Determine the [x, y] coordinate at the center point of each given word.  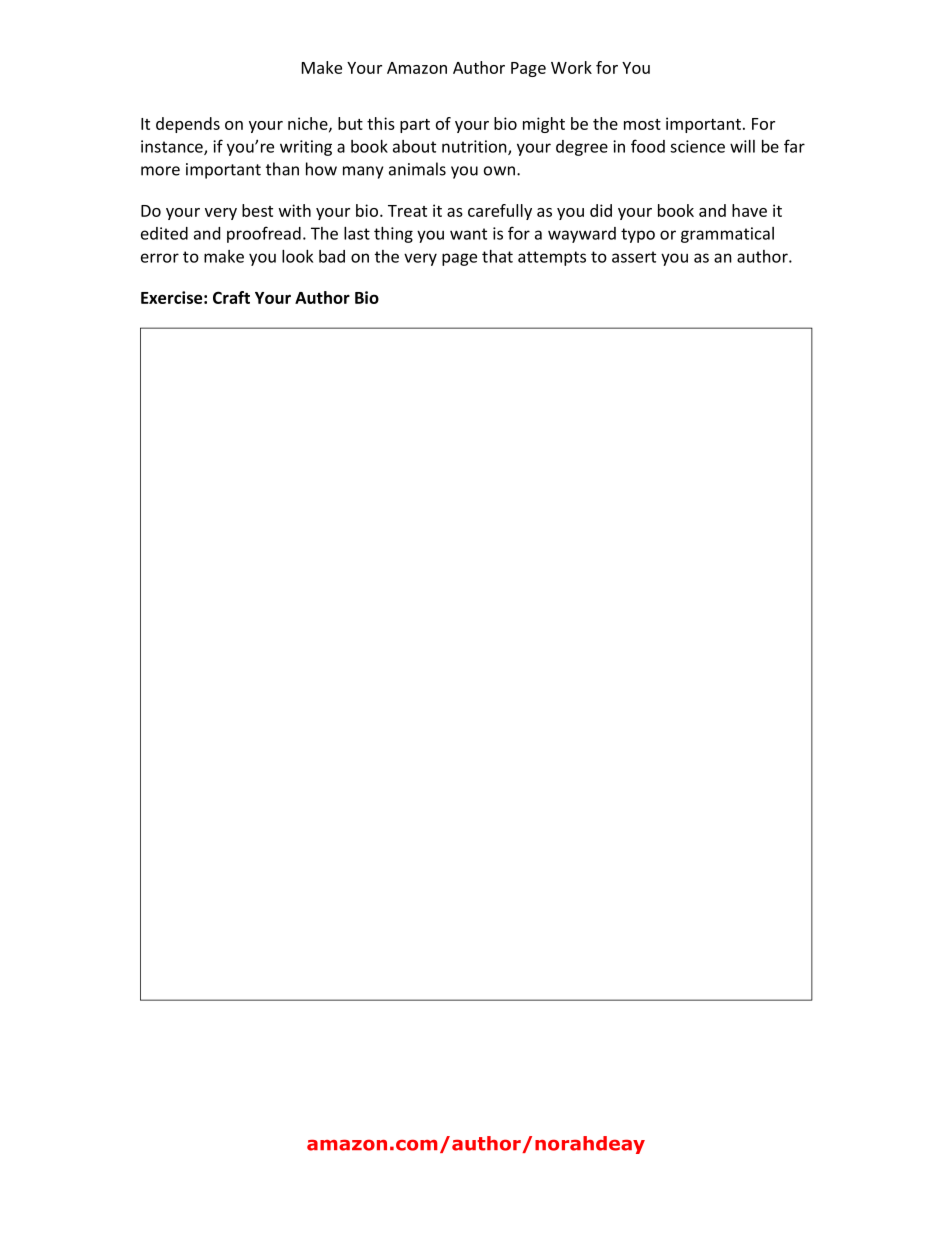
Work [571, 67]
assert [634, 257]
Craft [231, 297]
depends [188, 125]
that [497, 256]
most [642, 124]
